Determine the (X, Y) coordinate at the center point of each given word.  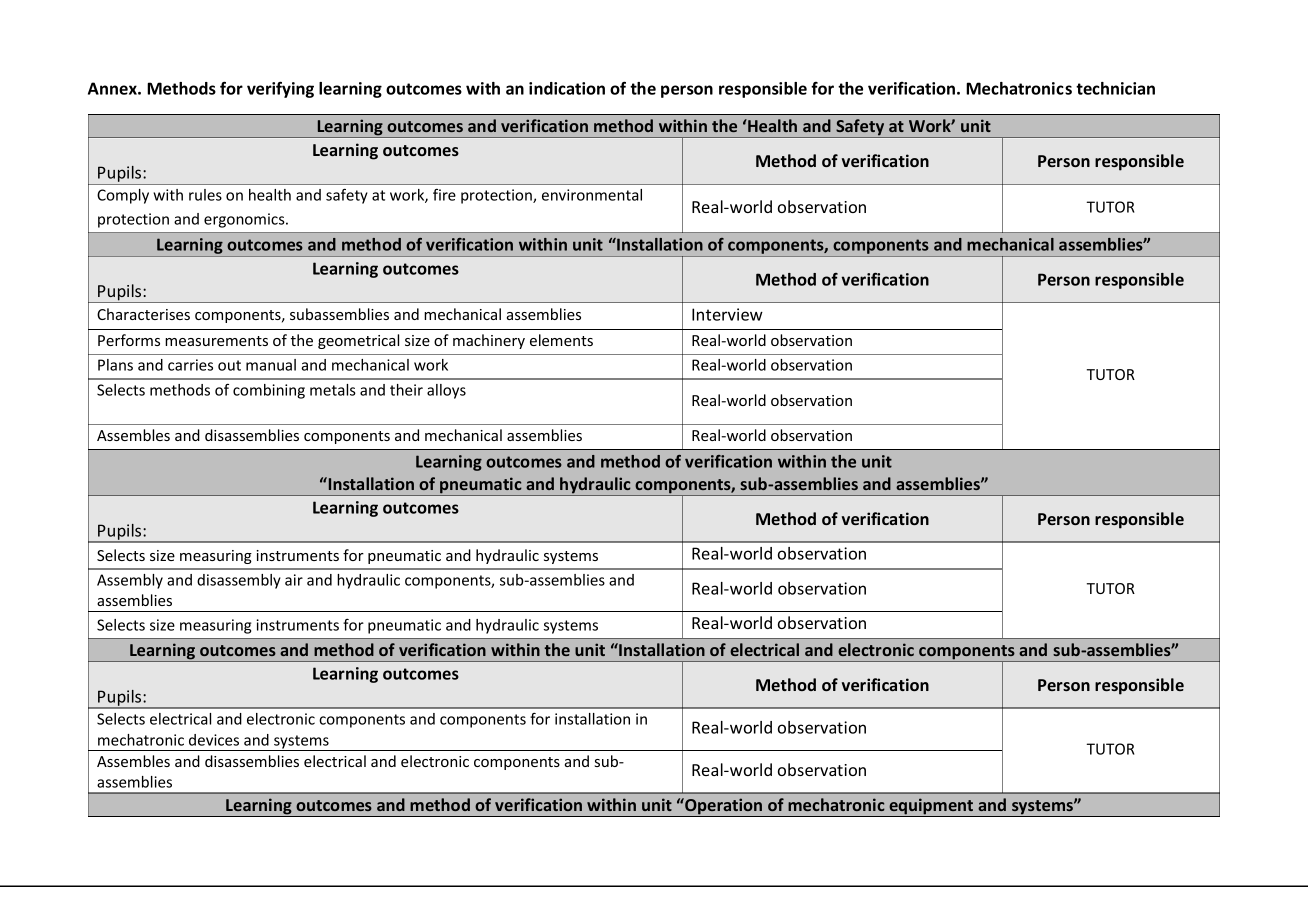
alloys (446, 391)
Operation (724, 807)
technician (1115, 88)
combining (269, 391)
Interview (727, 314)
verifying (280, 89)
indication (567, 88)
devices (214, 740)
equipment (931, 807)
